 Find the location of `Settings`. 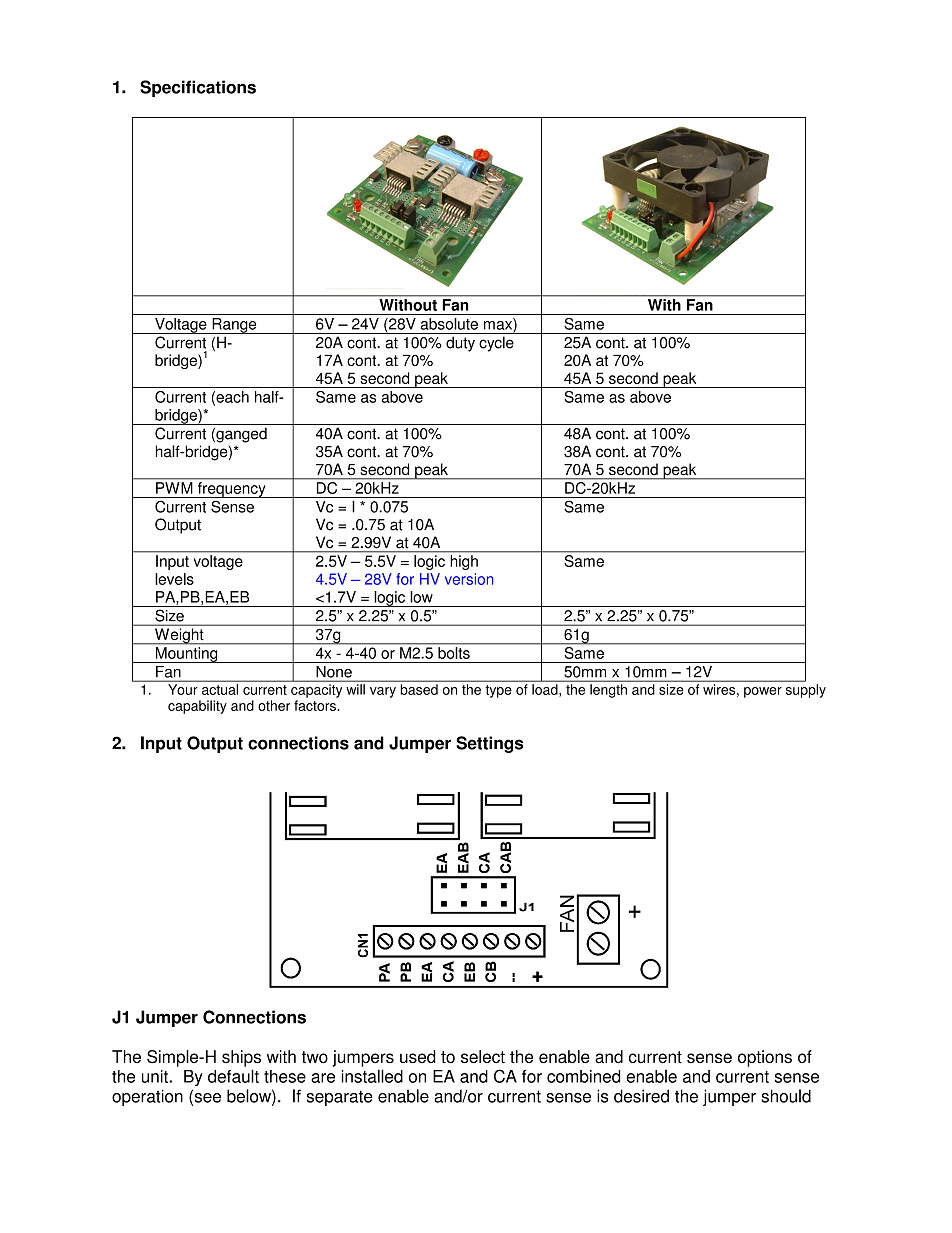

Settings is located at coordinates (489, 744).
